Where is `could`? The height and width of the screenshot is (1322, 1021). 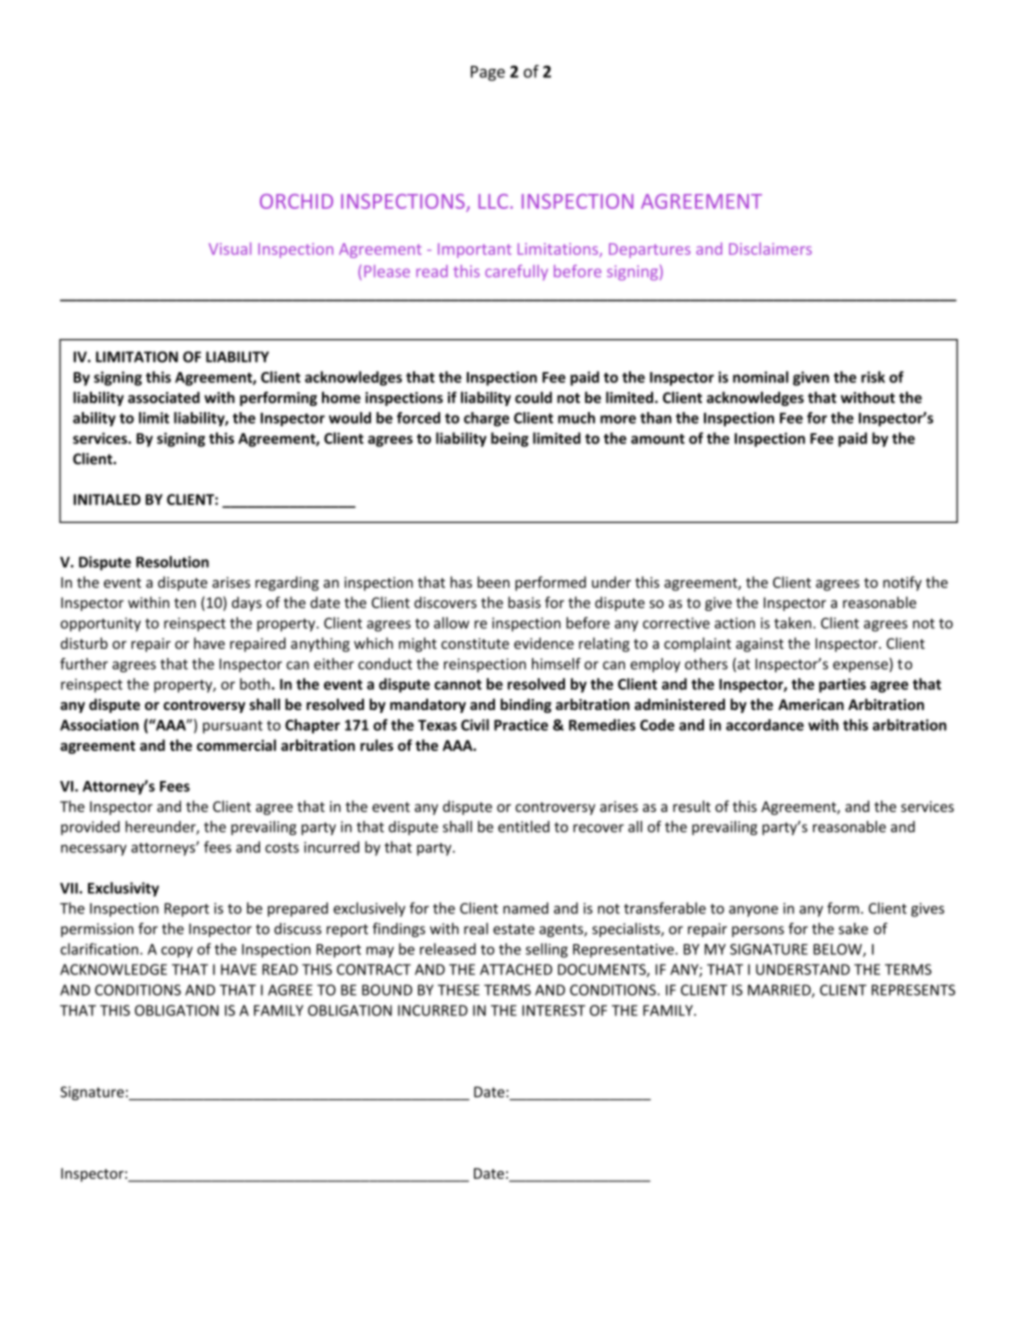 could is located at coordinates (533, 397).
